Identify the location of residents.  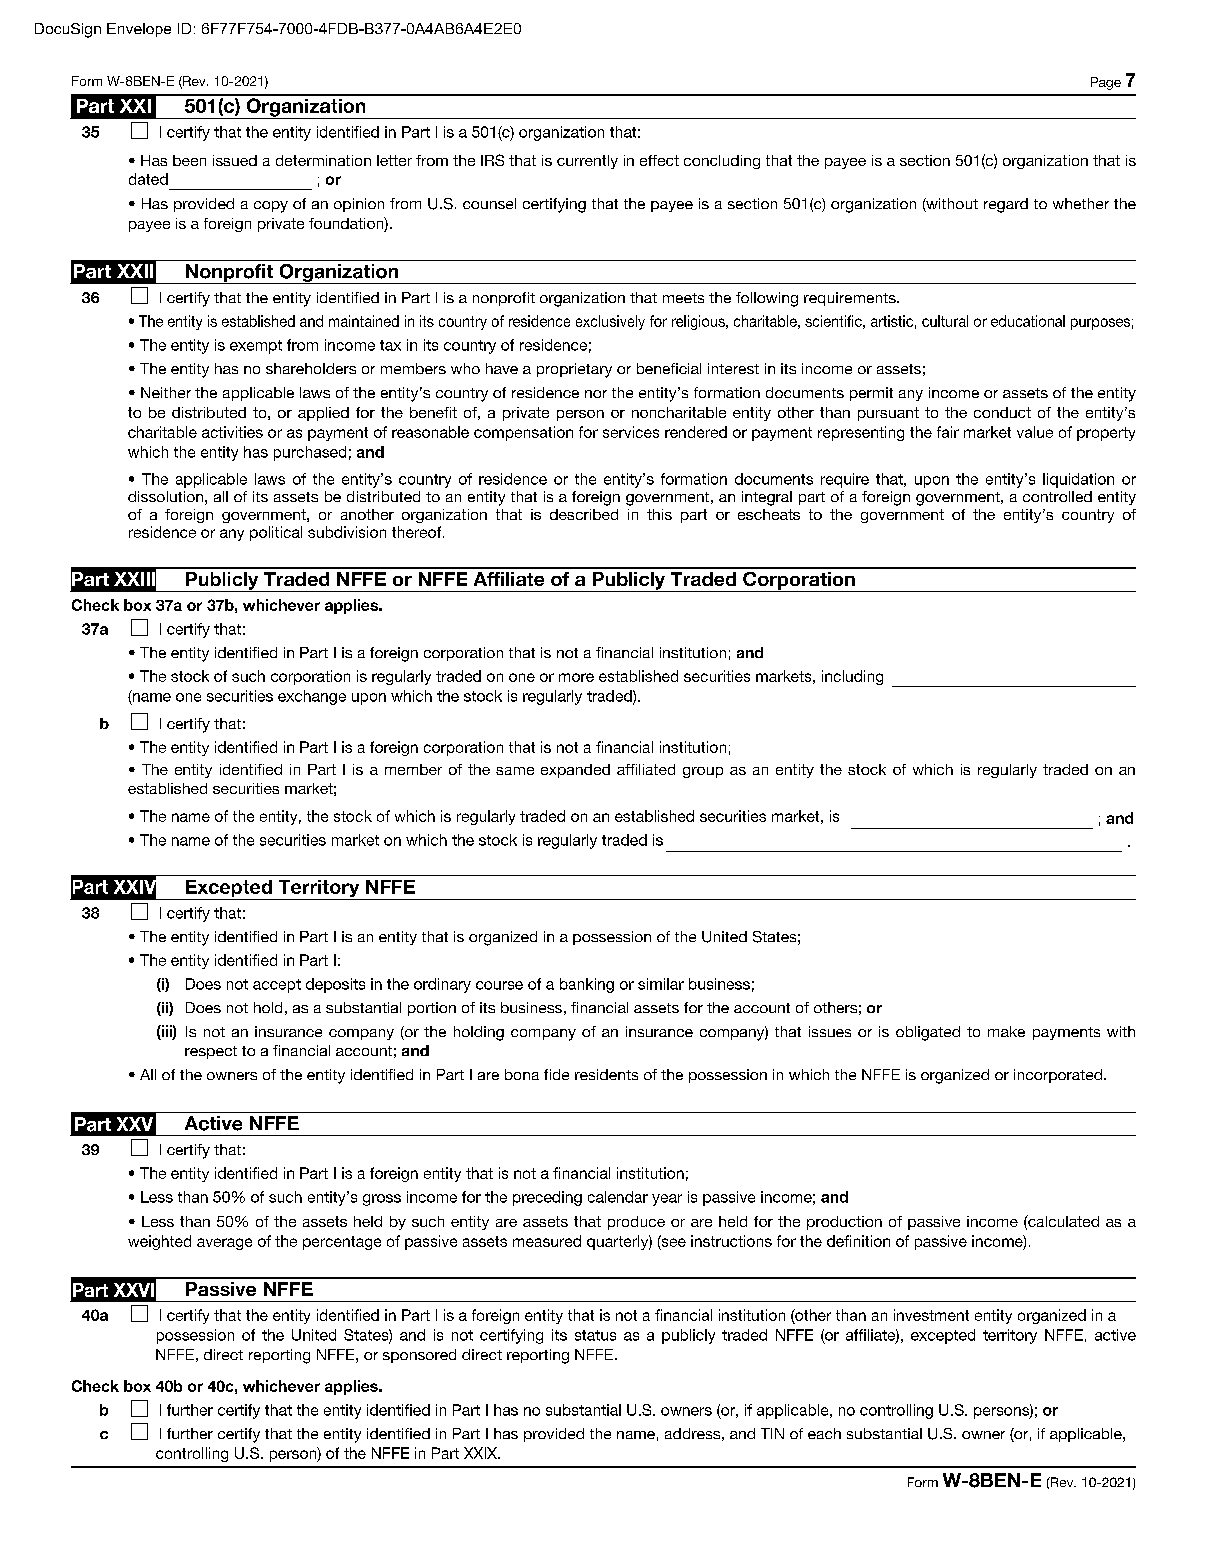
(606, 1074).
